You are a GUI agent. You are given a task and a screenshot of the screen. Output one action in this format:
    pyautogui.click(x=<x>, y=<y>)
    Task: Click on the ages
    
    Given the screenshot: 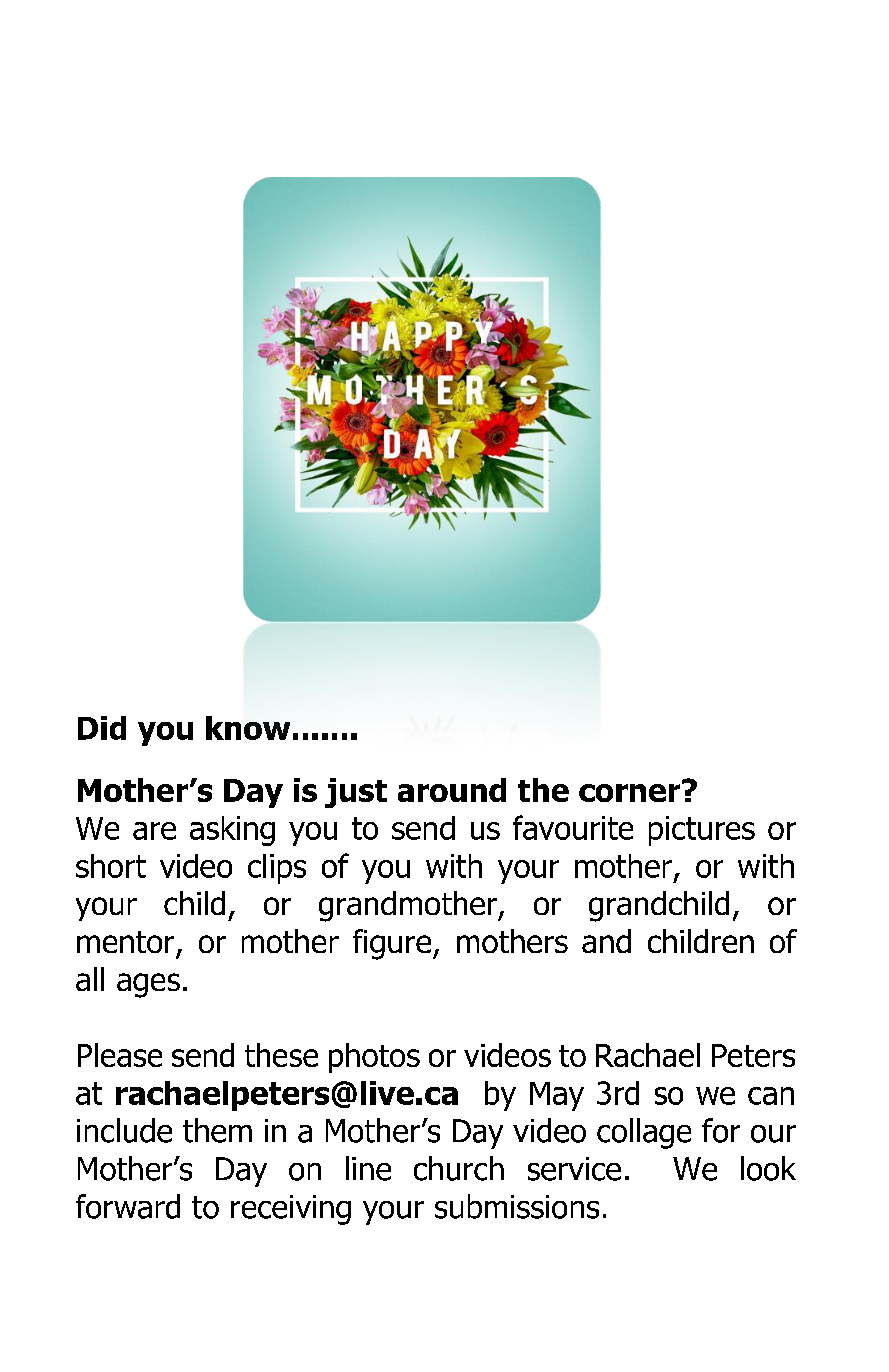 What is the action you would take?
    pyautogui.click(x=148, y=985)
